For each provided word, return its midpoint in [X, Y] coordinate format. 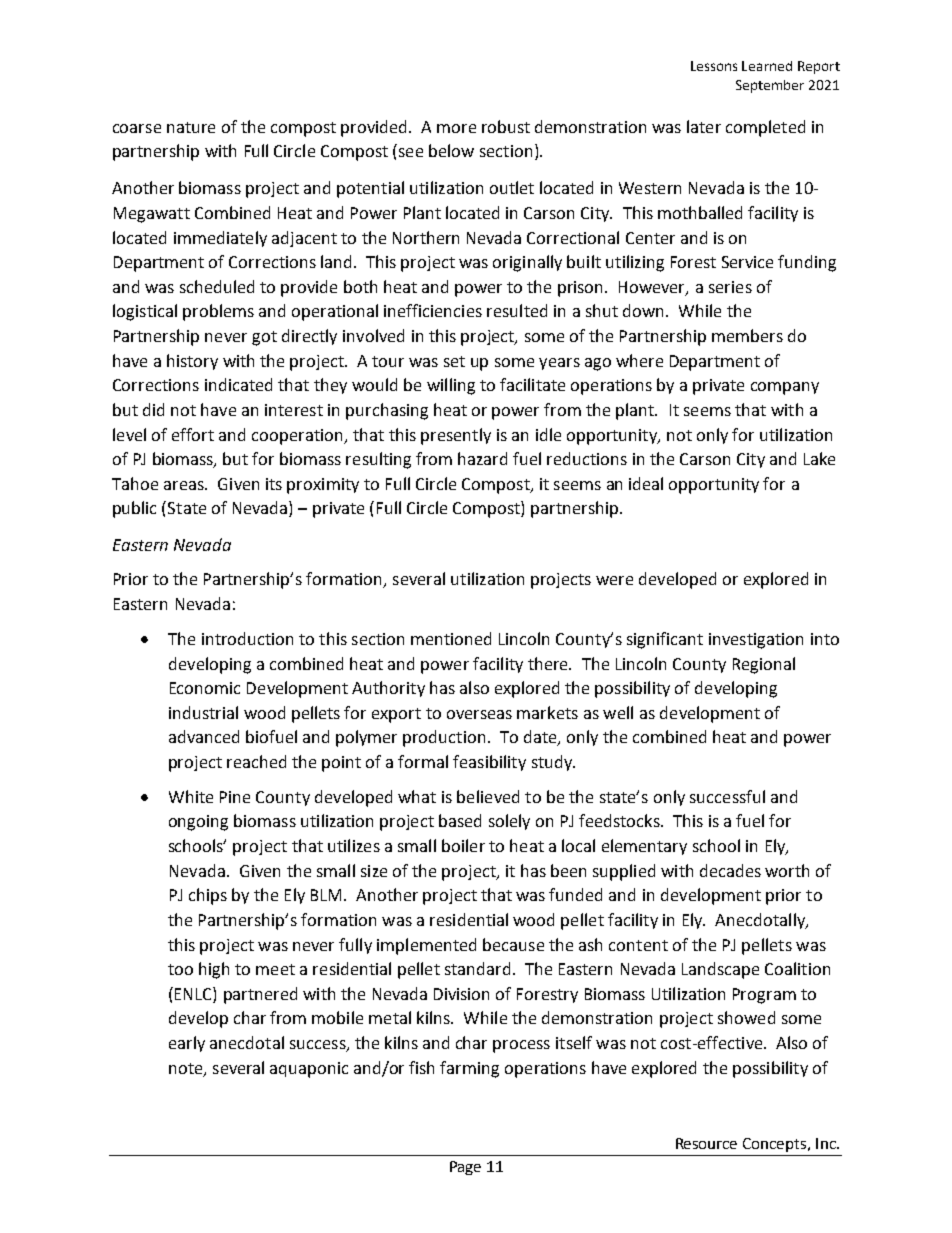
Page [465, 1168]
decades [730, 870]
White [191, 796]
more [456, 128]
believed [488, 796]
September [770, 86]
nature [191, 127]
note [187, 1069]
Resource [706, 1143]
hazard [482, 458]
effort [193, 434]
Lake [819, 458]
